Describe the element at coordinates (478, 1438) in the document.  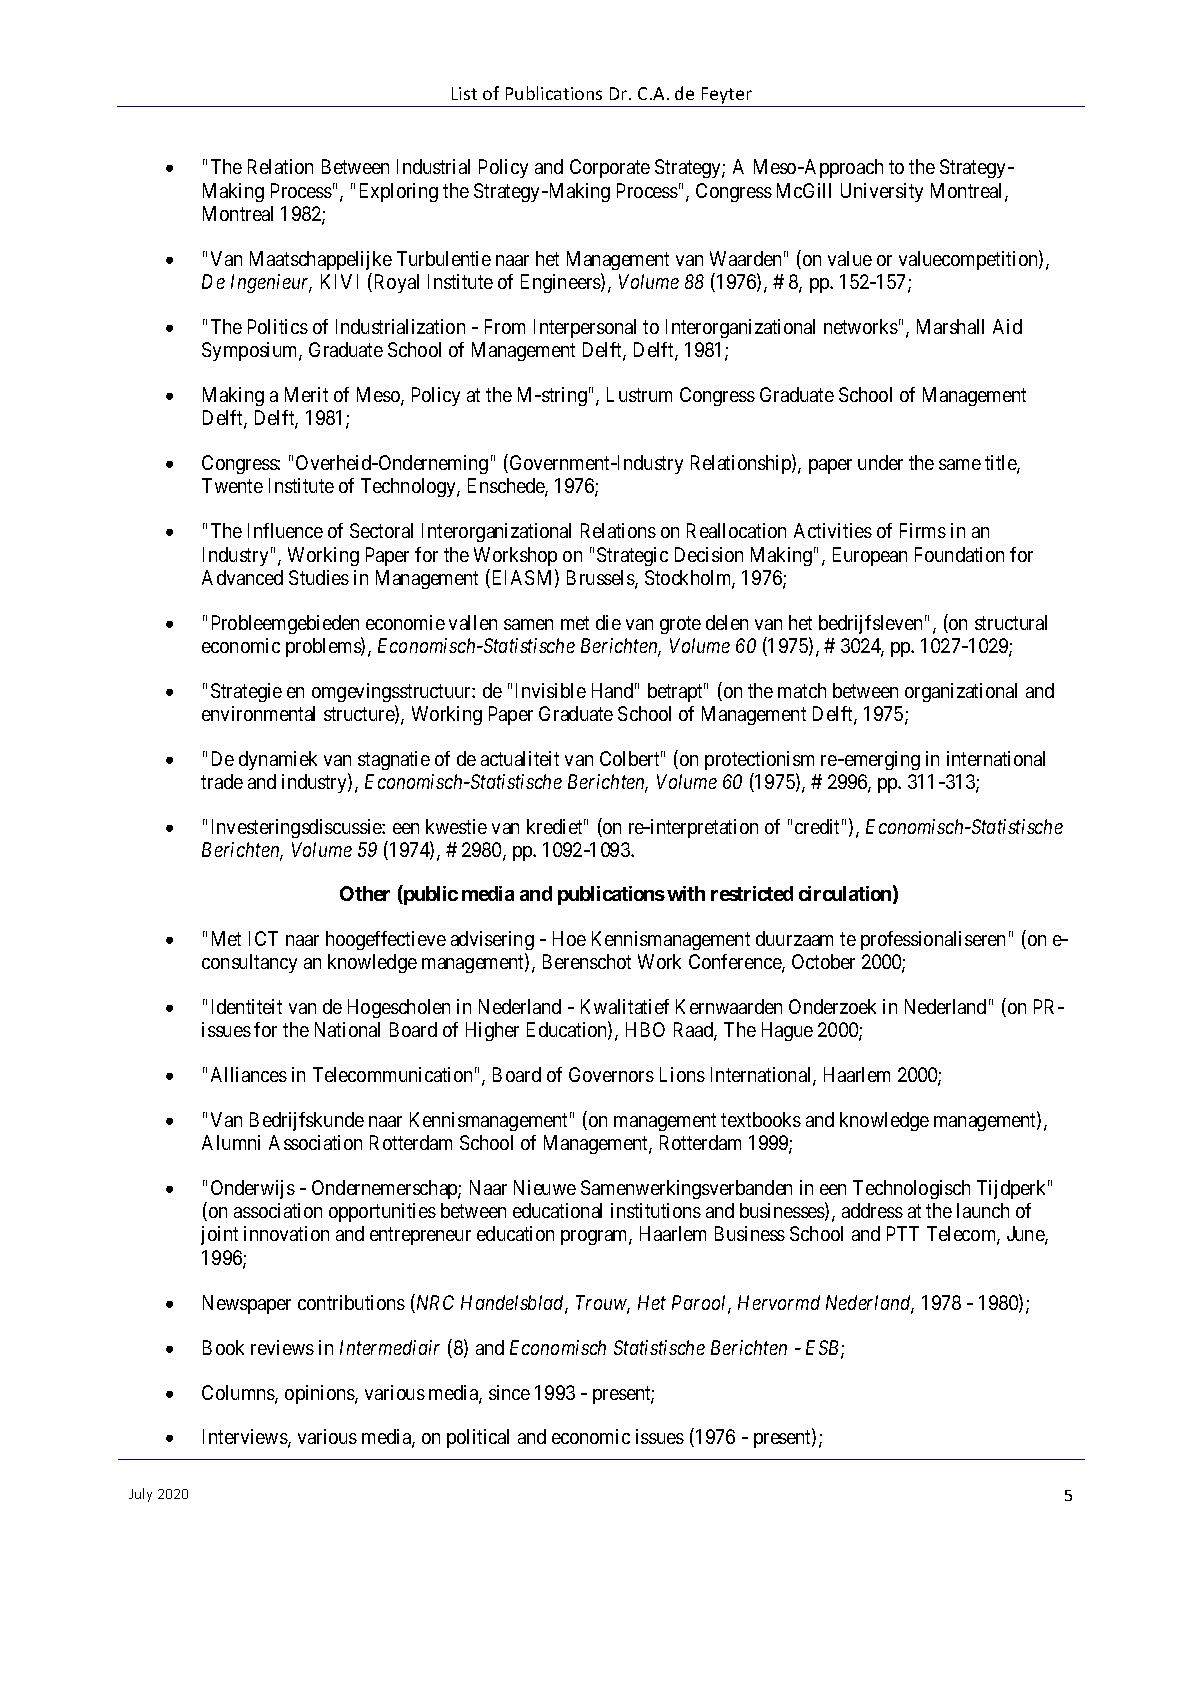
I see `political` at that location.
